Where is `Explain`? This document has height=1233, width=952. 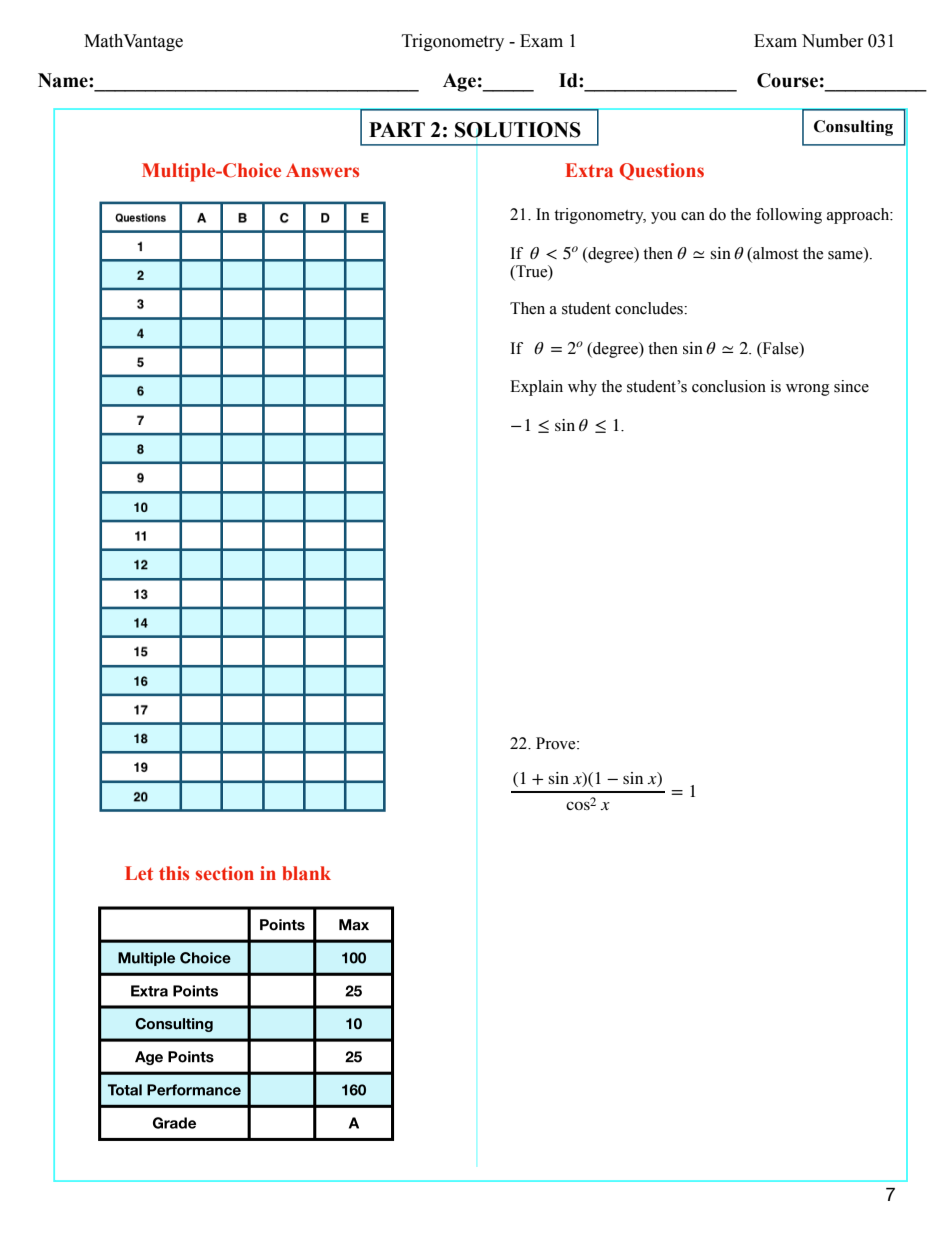
Explain is located at coordinates (536, 388).
